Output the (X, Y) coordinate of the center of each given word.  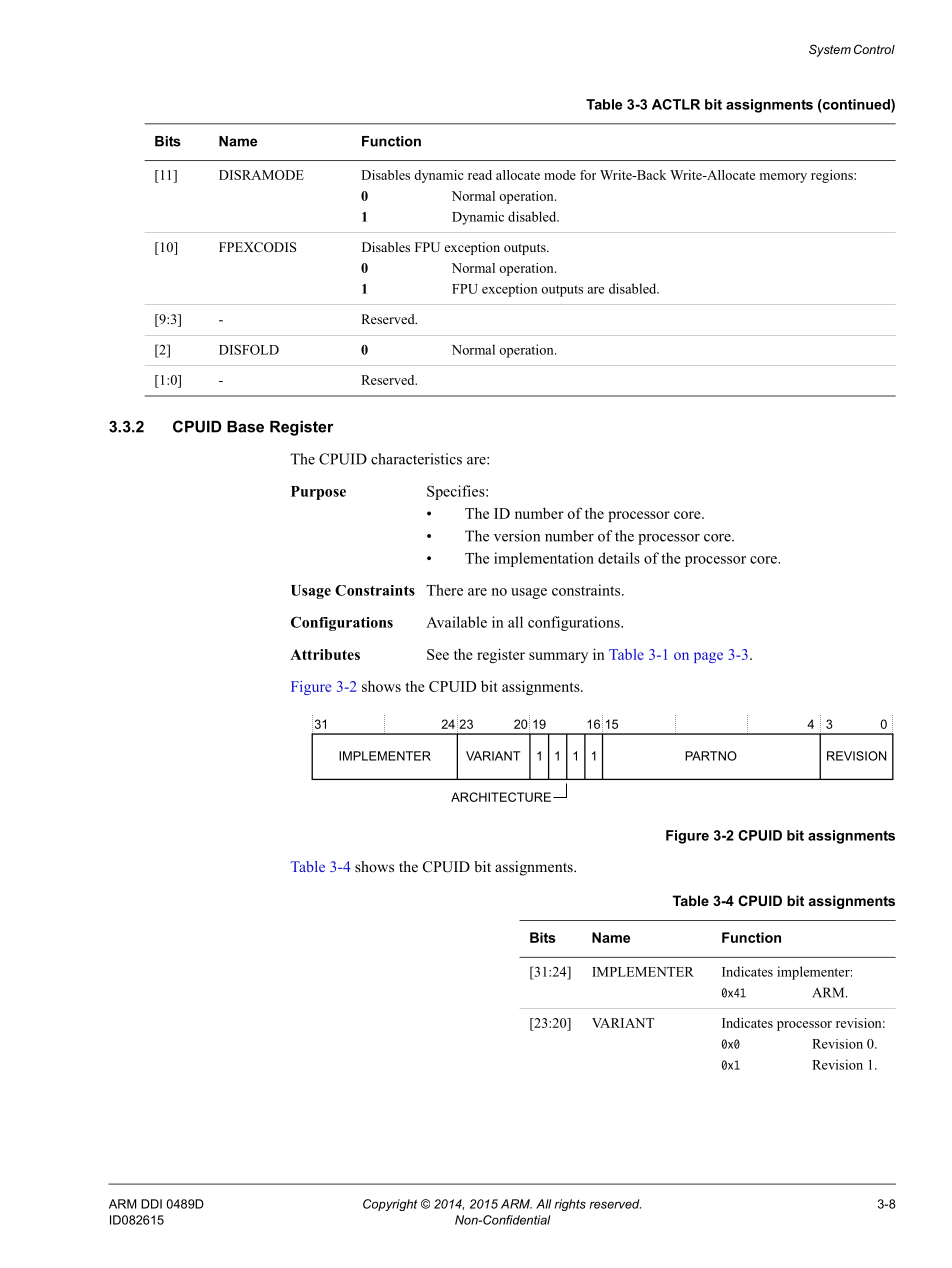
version (517, 536)
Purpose (318, 493)
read (480, 175)
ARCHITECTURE (501, 797)
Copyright (390, 1205)
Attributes (325, 654)
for (588, 175)
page (708, 657)
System (830, 50)
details (619, 558)
